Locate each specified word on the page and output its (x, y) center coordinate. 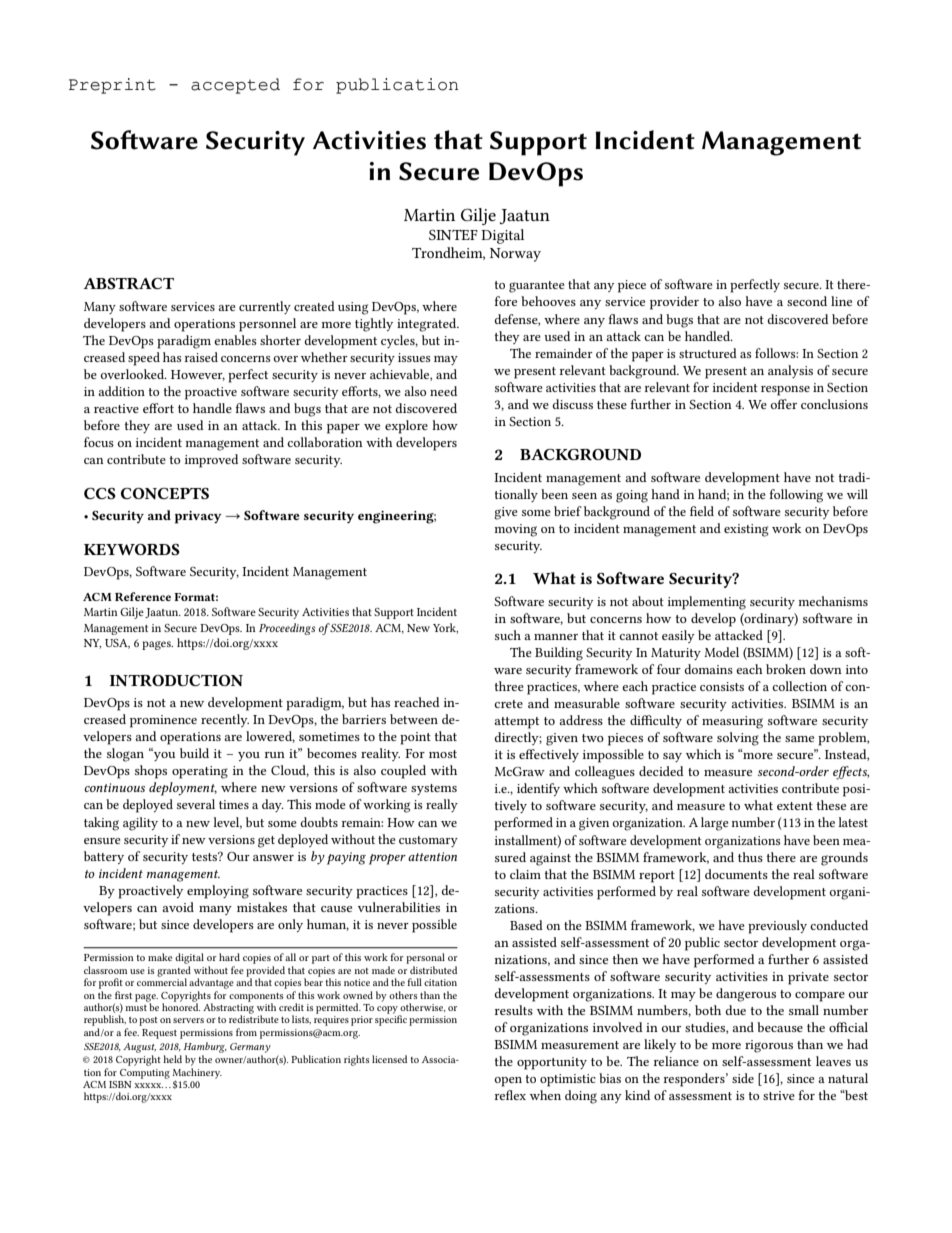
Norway (515, 255)
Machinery (197, 1073)
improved (211, 461)
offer (784, 404)
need (443, 391)
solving (738, 739)
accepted (235, 86)
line (841, 301)
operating (200, 772)
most (443, 754)
